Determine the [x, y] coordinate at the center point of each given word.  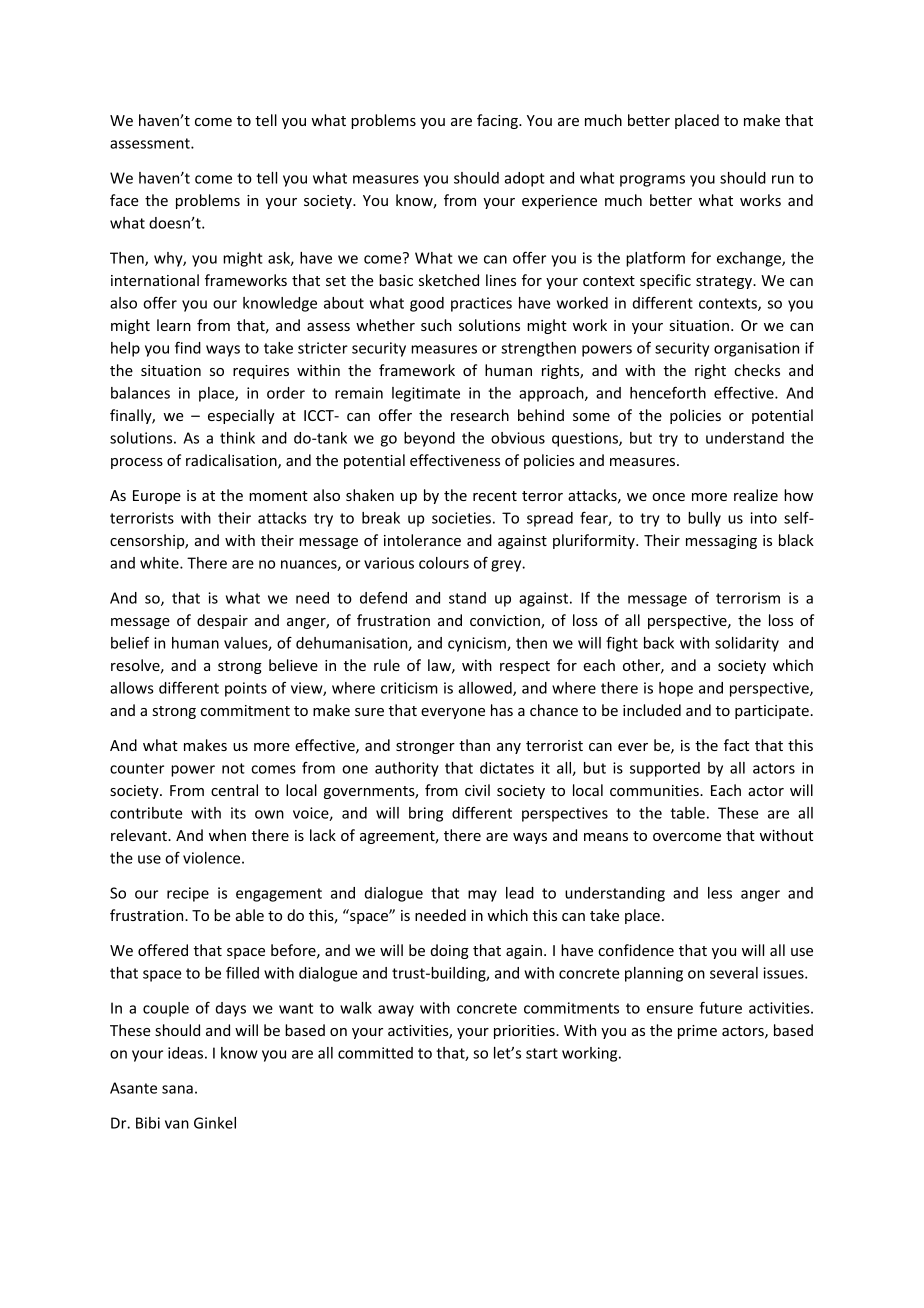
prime [697, 1032]
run [783, 179]
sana [177, 1089]
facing [498, 121]
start [542, 1053]
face [124, 200]
